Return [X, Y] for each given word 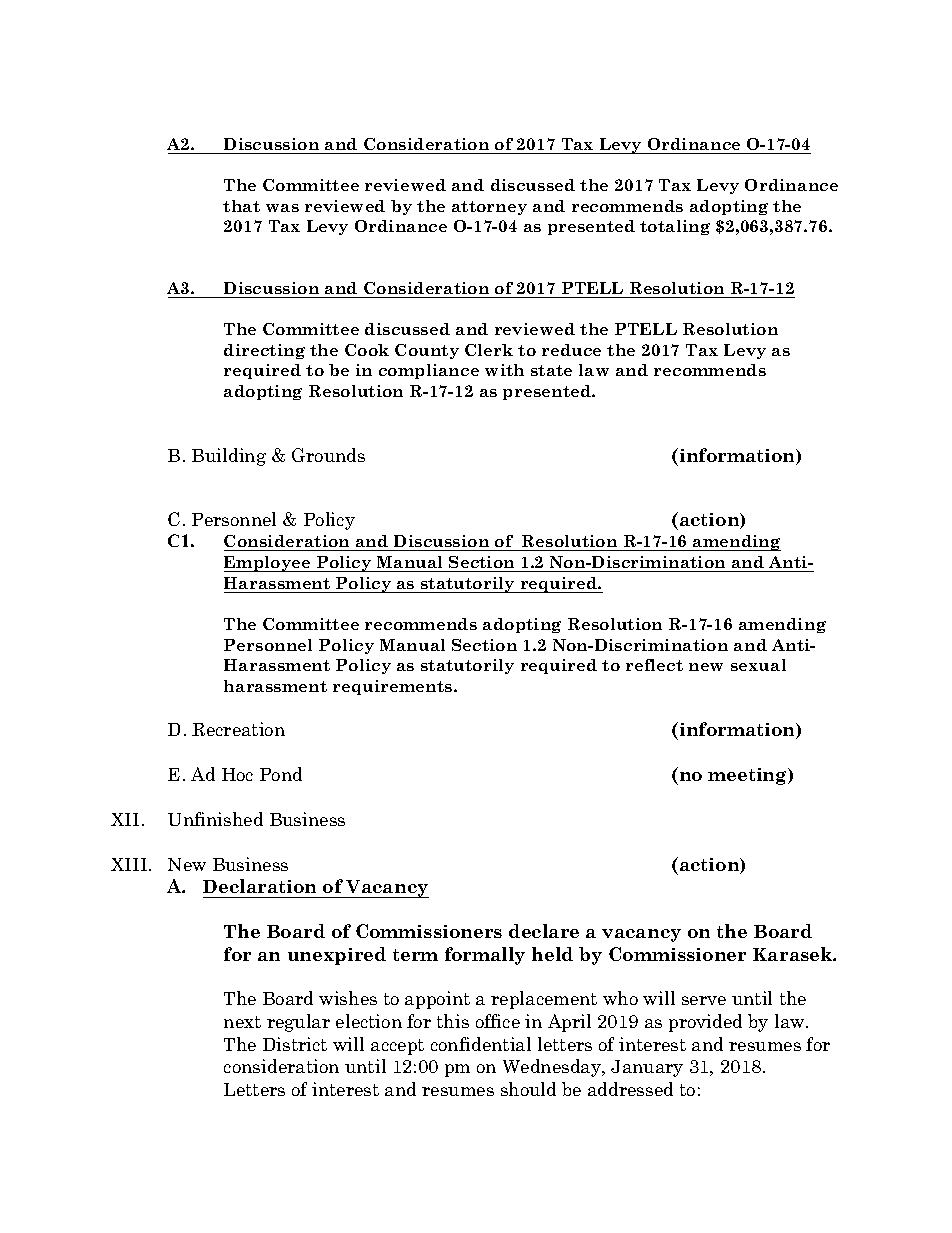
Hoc [237, 774]
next [242, 1022]
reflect [654, 665]
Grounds [328, 455]
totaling [675, 227]
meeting [748, 776]
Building [229, 457]
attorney [489, 208]
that [241, 206]
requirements [394, 687]
